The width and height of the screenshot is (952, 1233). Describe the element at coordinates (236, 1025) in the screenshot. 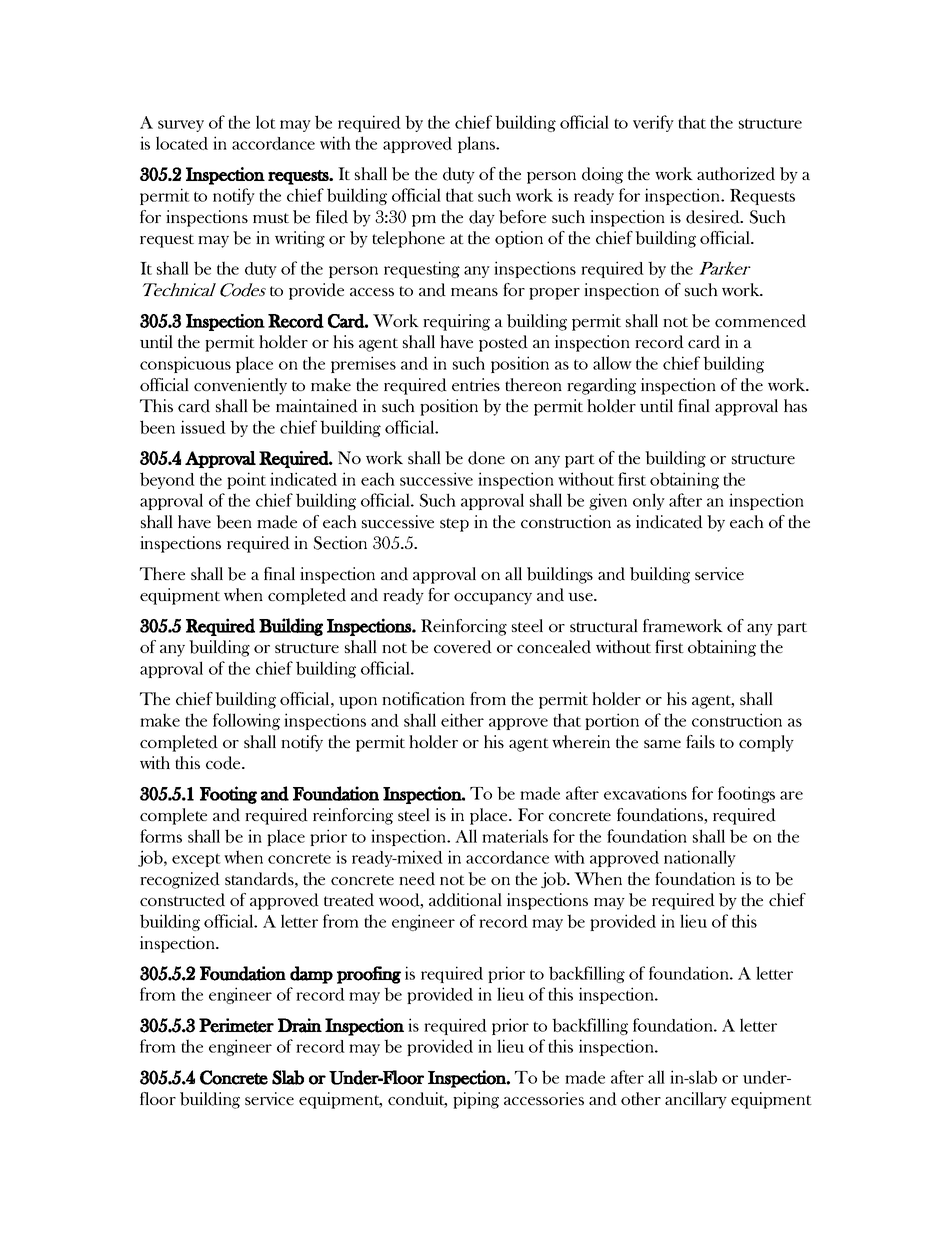

I see `Perimeter` at that location.
